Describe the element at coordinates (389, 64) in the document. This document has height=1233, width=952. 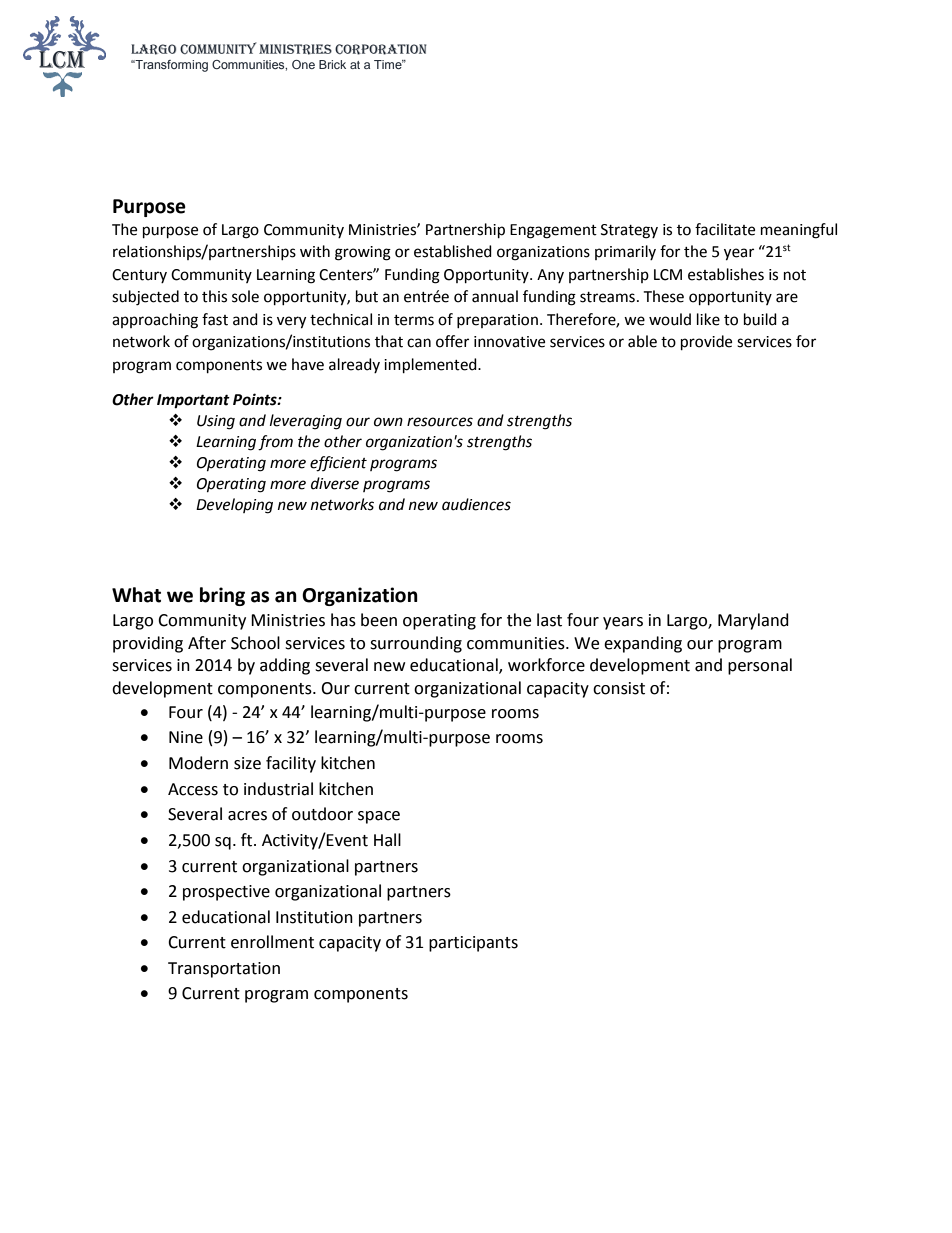
I see `Time` at that location.
